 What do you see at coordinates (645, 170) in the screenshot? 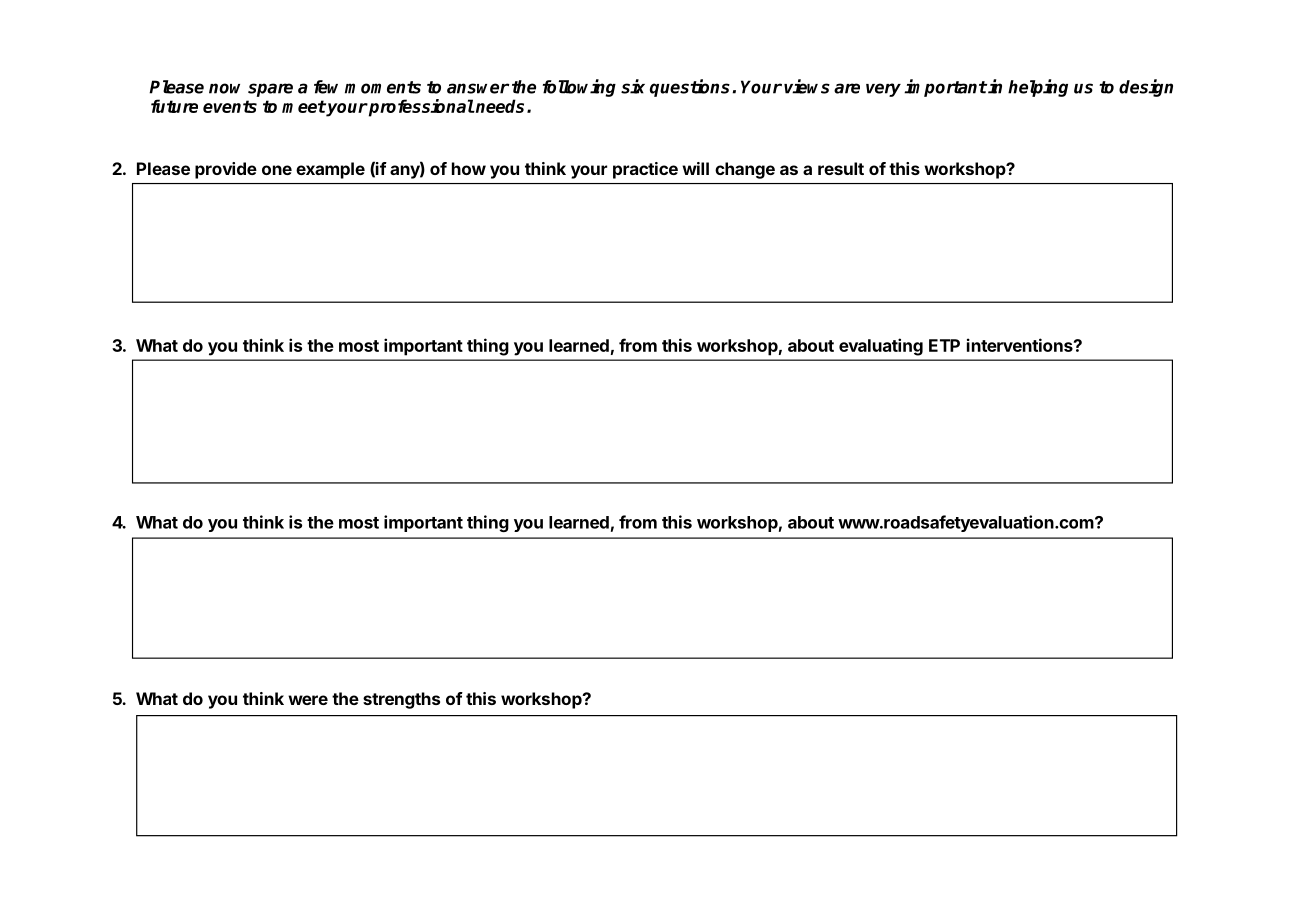
I see `practice` at bounding box center [645, 170].
